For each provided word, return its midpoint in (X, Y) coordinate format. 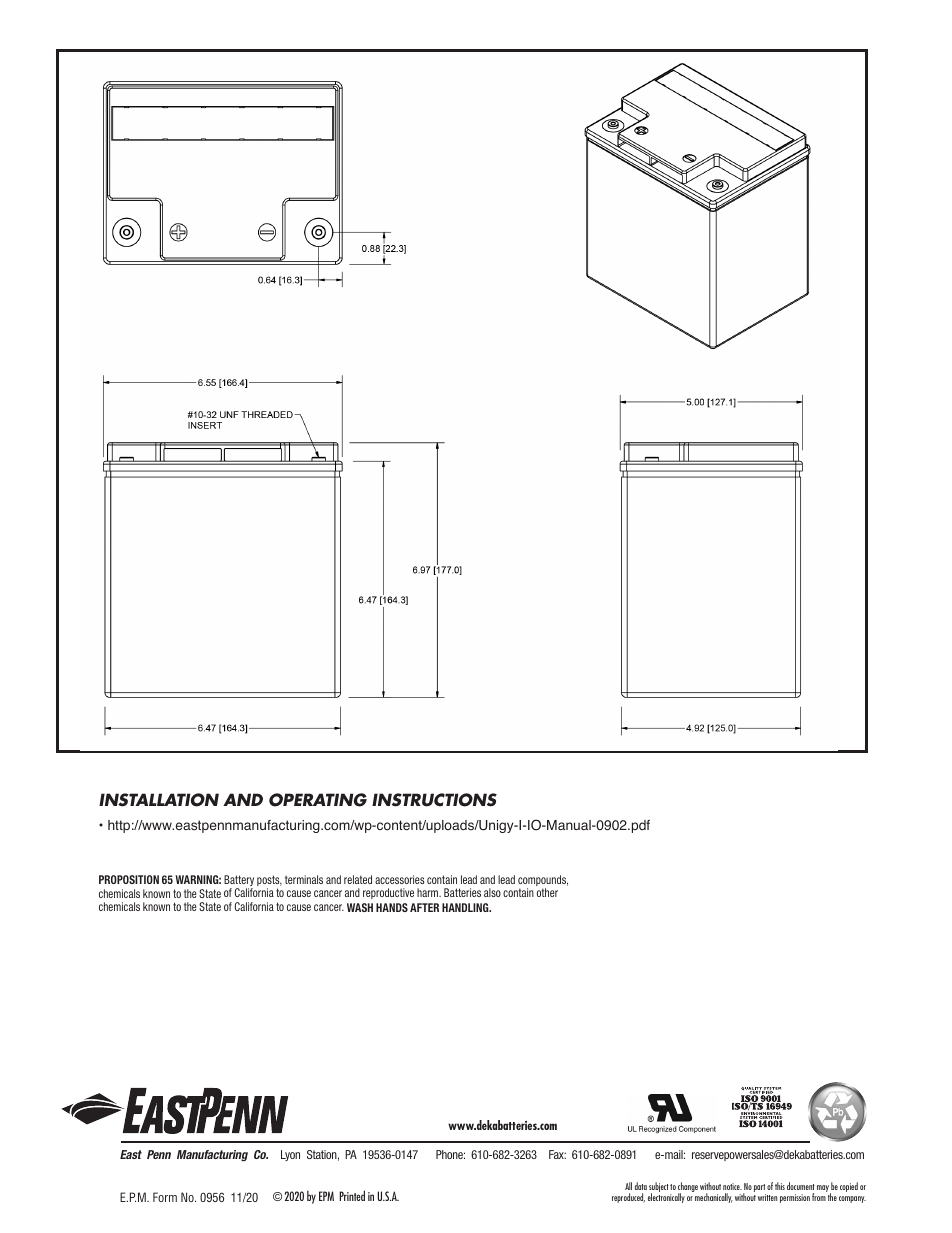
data (641, 1186)
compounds (543, 882)
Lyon (290, 1155)
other (547, 892)
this (780, 1186)
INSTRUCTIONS (434, 800)
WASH (360, 907)
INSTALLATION (159, 800)
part (760, 1189)
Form (165, 1197)
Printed (352, 1195)
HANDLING (466, 907)
